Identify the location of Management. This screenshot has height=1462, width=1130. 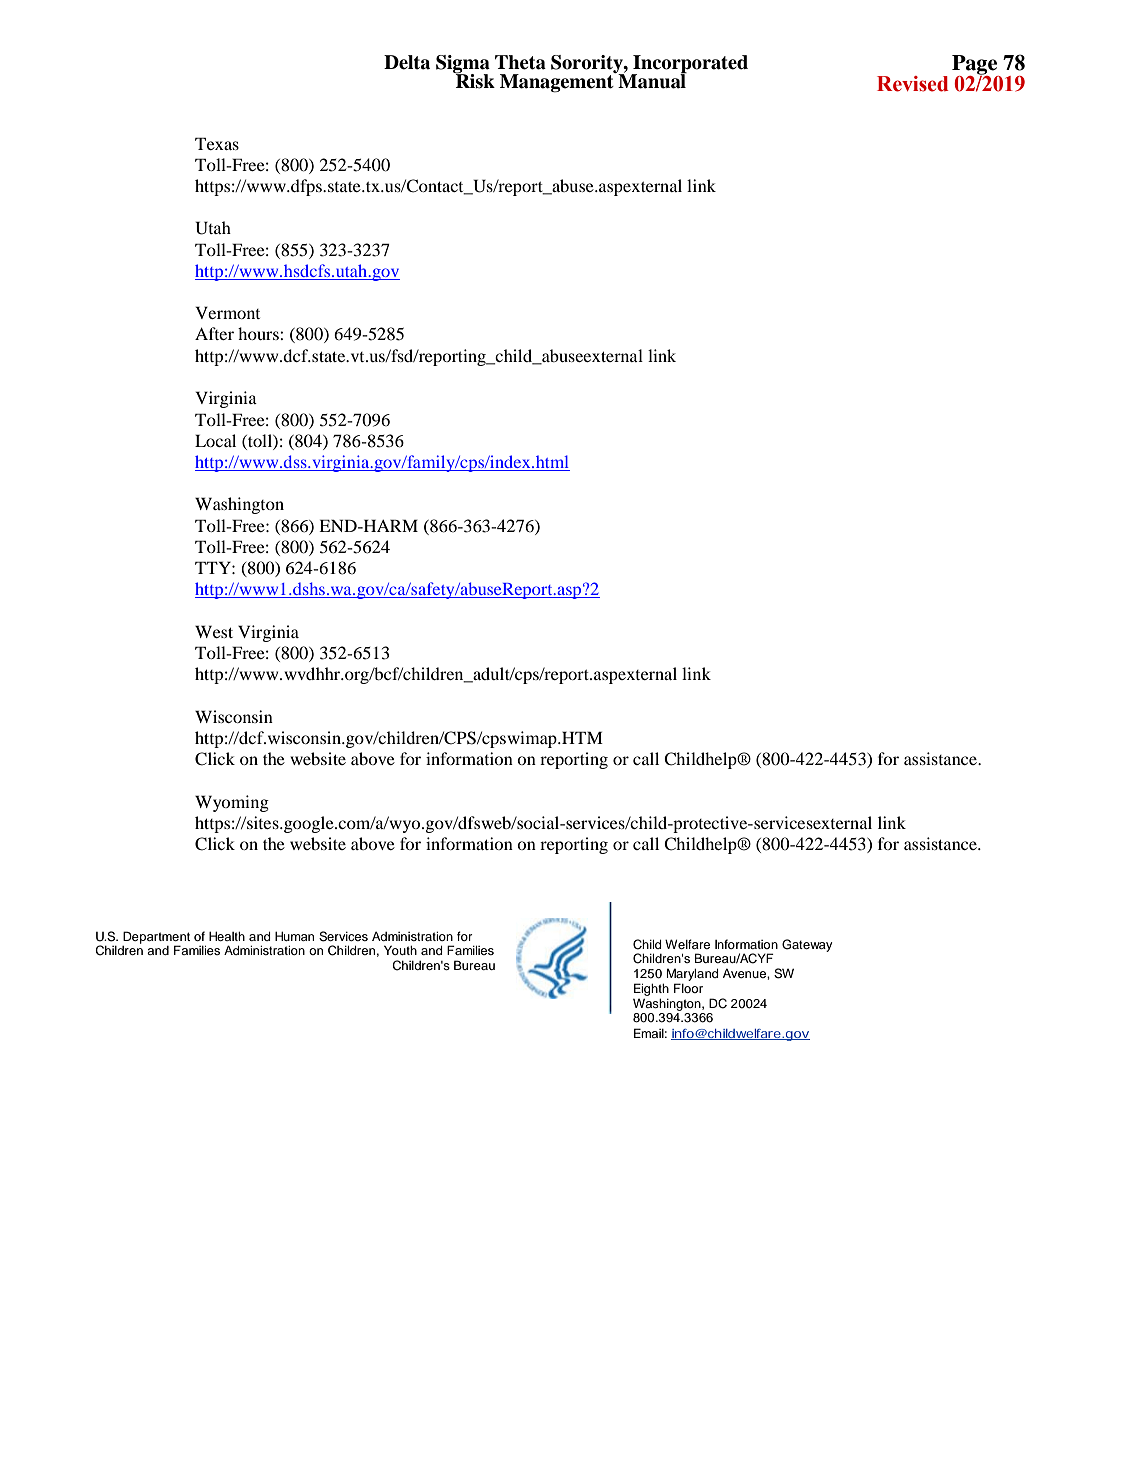
(558, 82).
